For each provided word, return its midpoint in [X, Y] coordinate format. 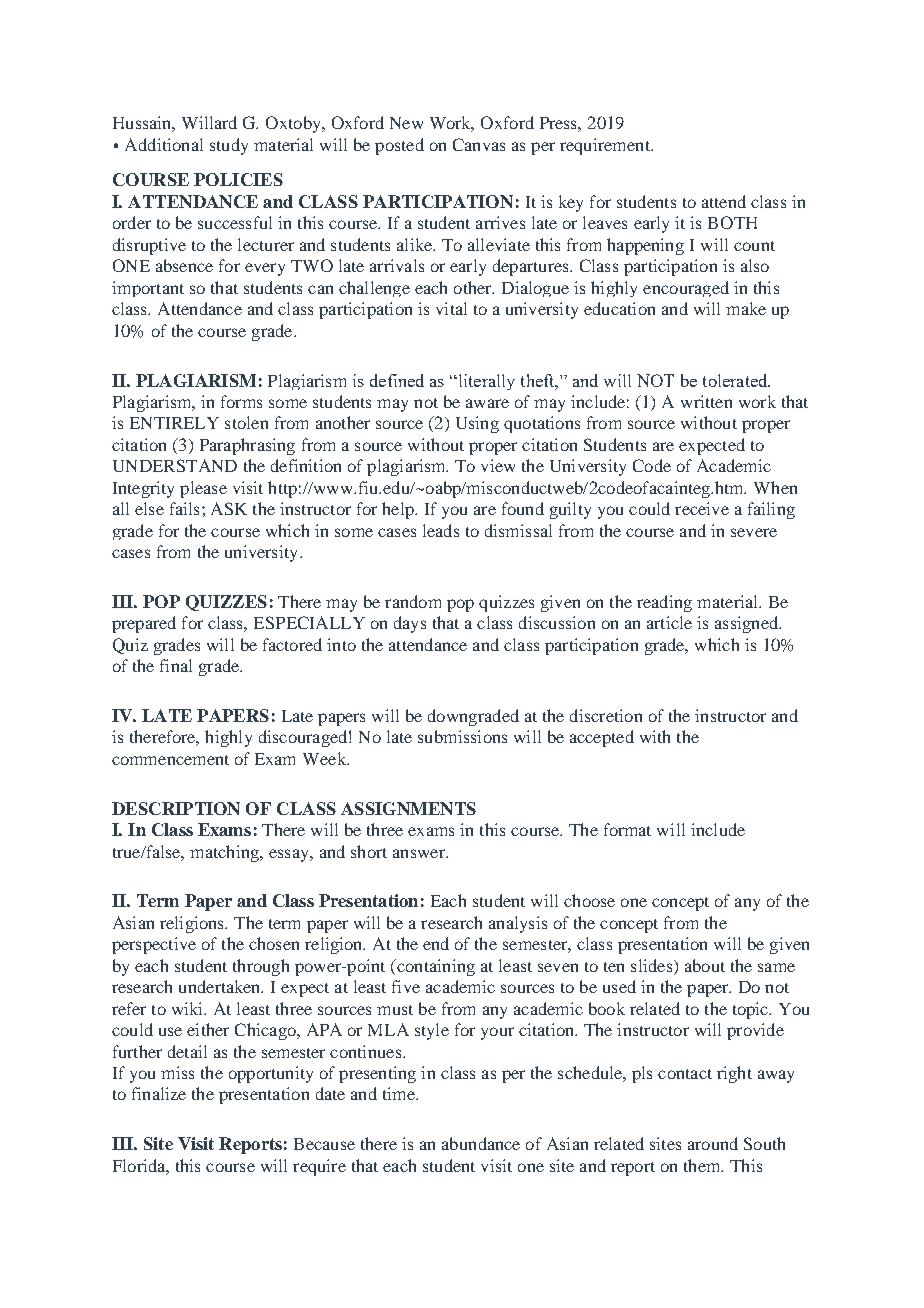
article [669, 622]
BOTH [732, 222]
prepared [144, 624]
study [229, 146]
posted [399, 146]
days [410, 624]
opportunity [271, 1074]
